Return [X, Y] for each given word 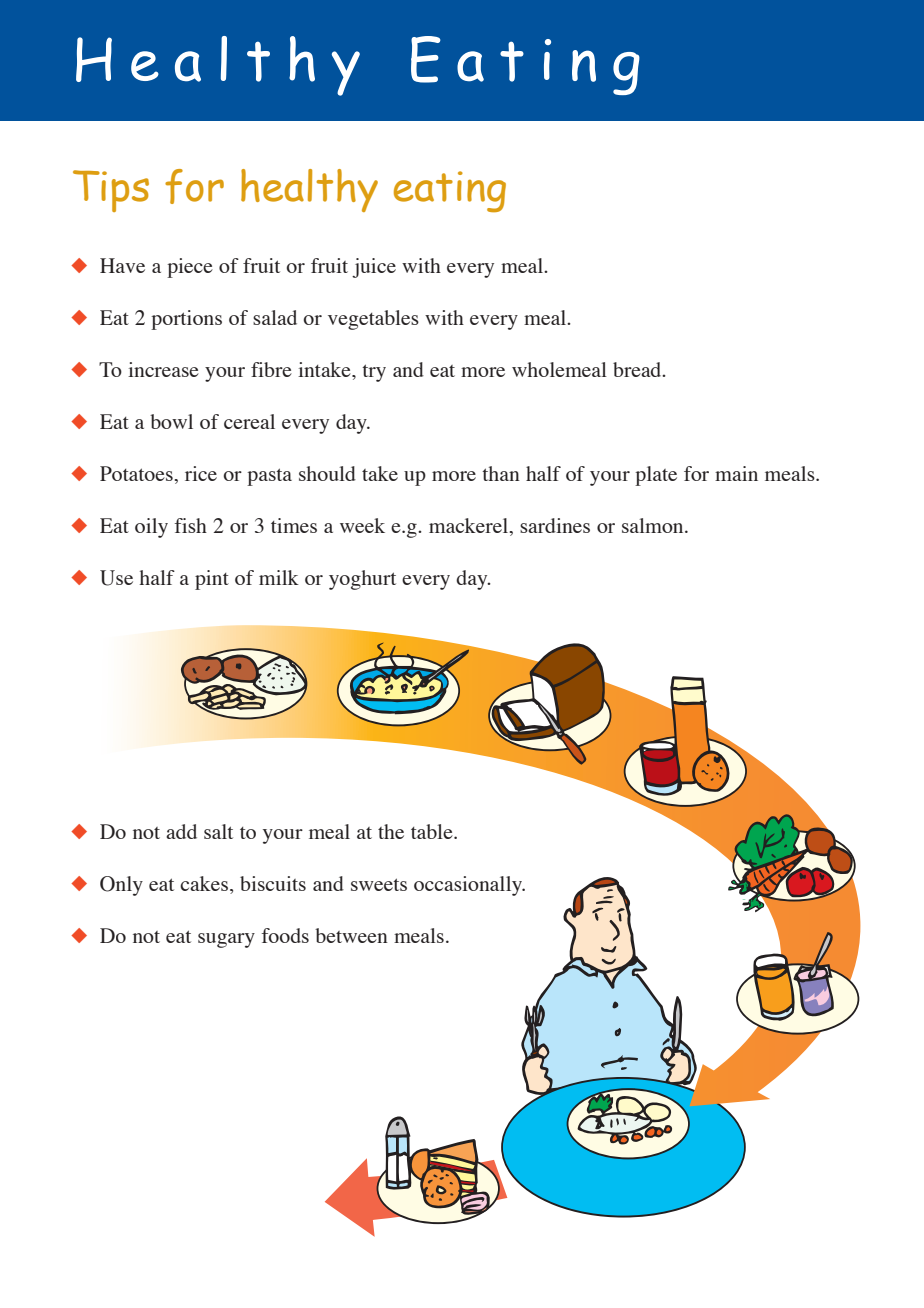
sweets [379, 884]
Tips [111, 191]
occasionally [469, 886]
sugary [226, 940]
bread [638, 369]
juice [374, 268]
